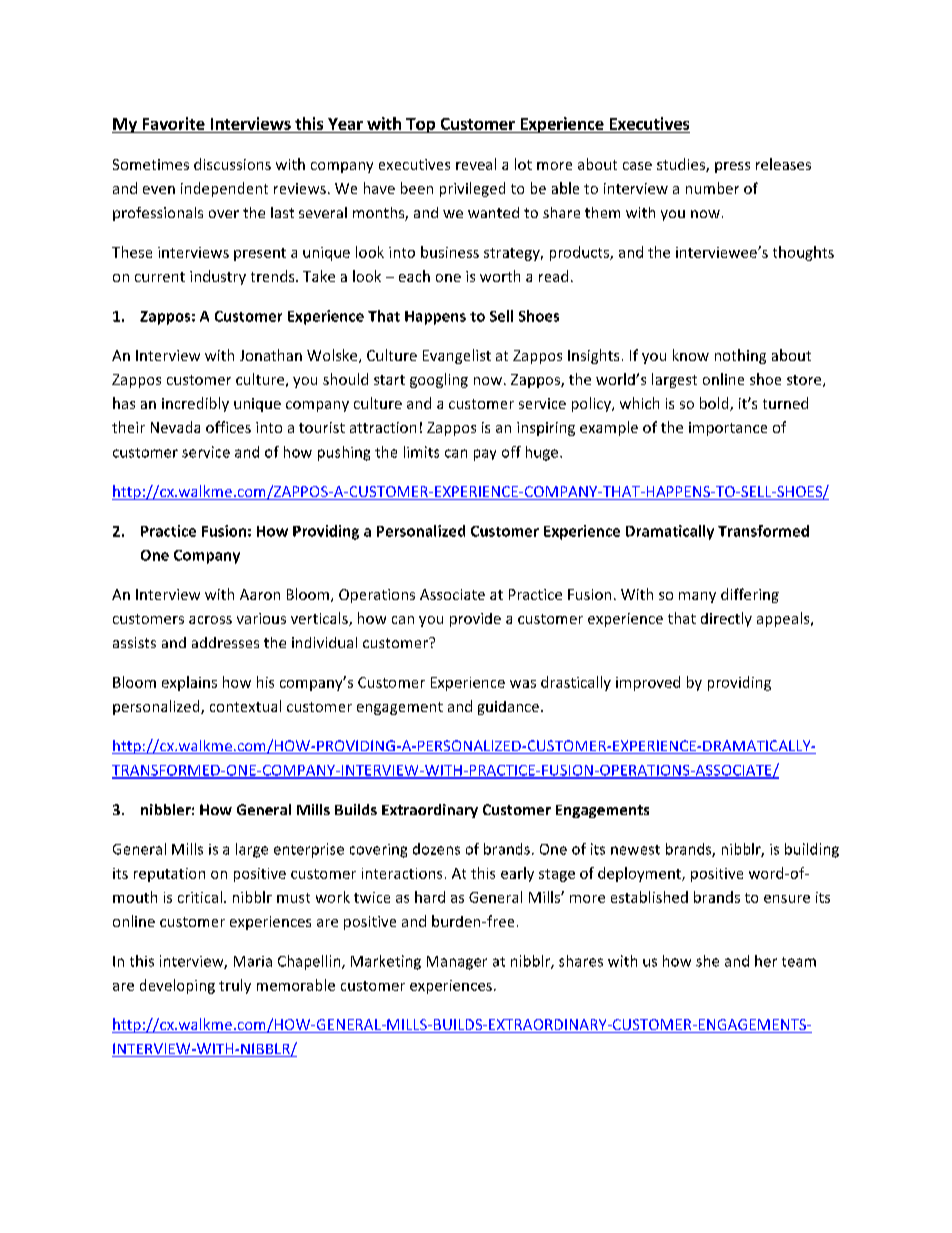 This screenshot has width=952, height=1233. I want to click on press, so click(732, 167).
